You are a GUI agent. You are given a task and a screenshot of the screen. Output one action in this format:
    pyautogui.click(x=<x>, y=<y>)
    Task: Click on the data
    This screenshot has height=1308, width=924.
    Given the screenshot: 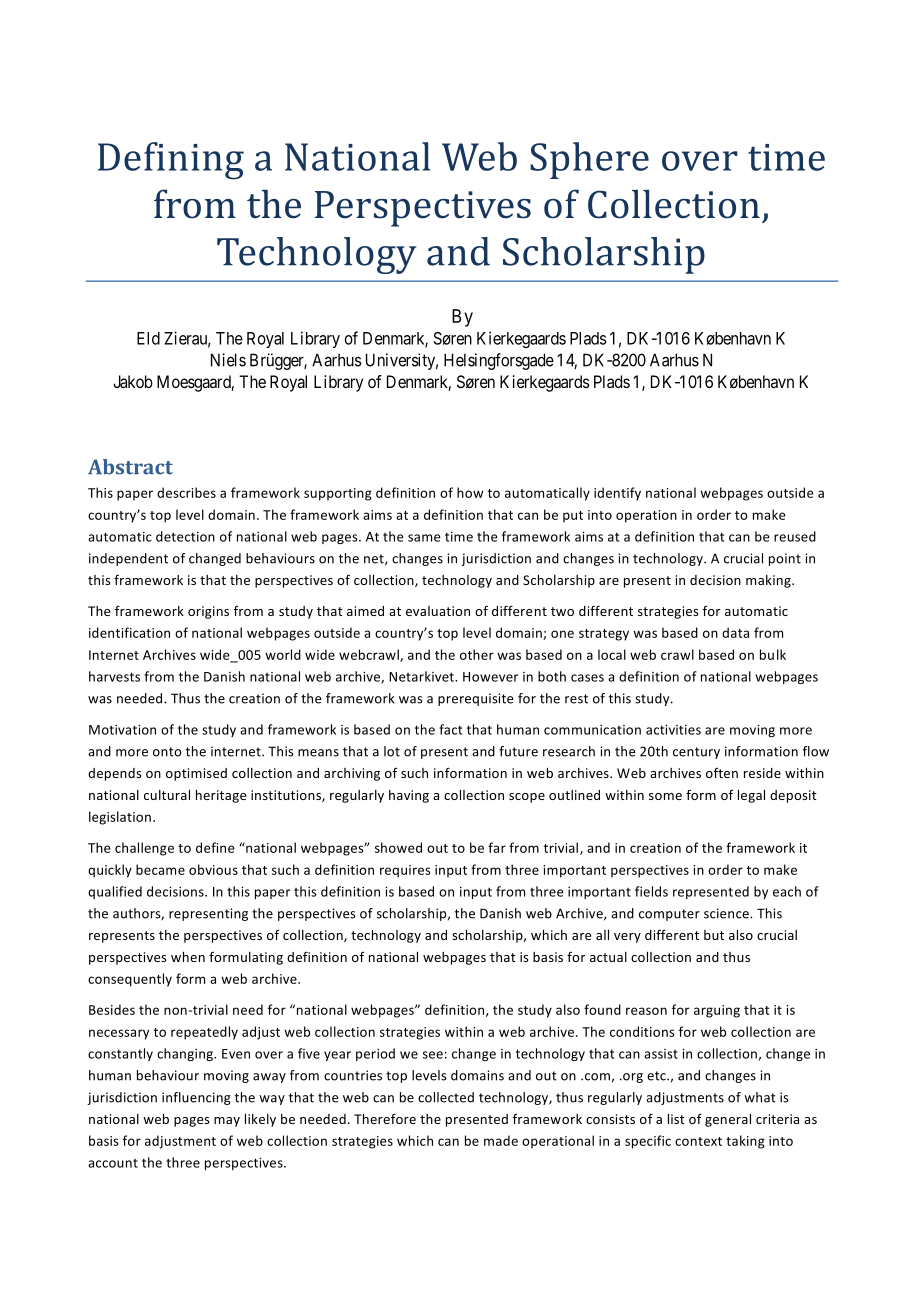 What is the action you would take?
    pyautogui.click(x=735, y=632)
